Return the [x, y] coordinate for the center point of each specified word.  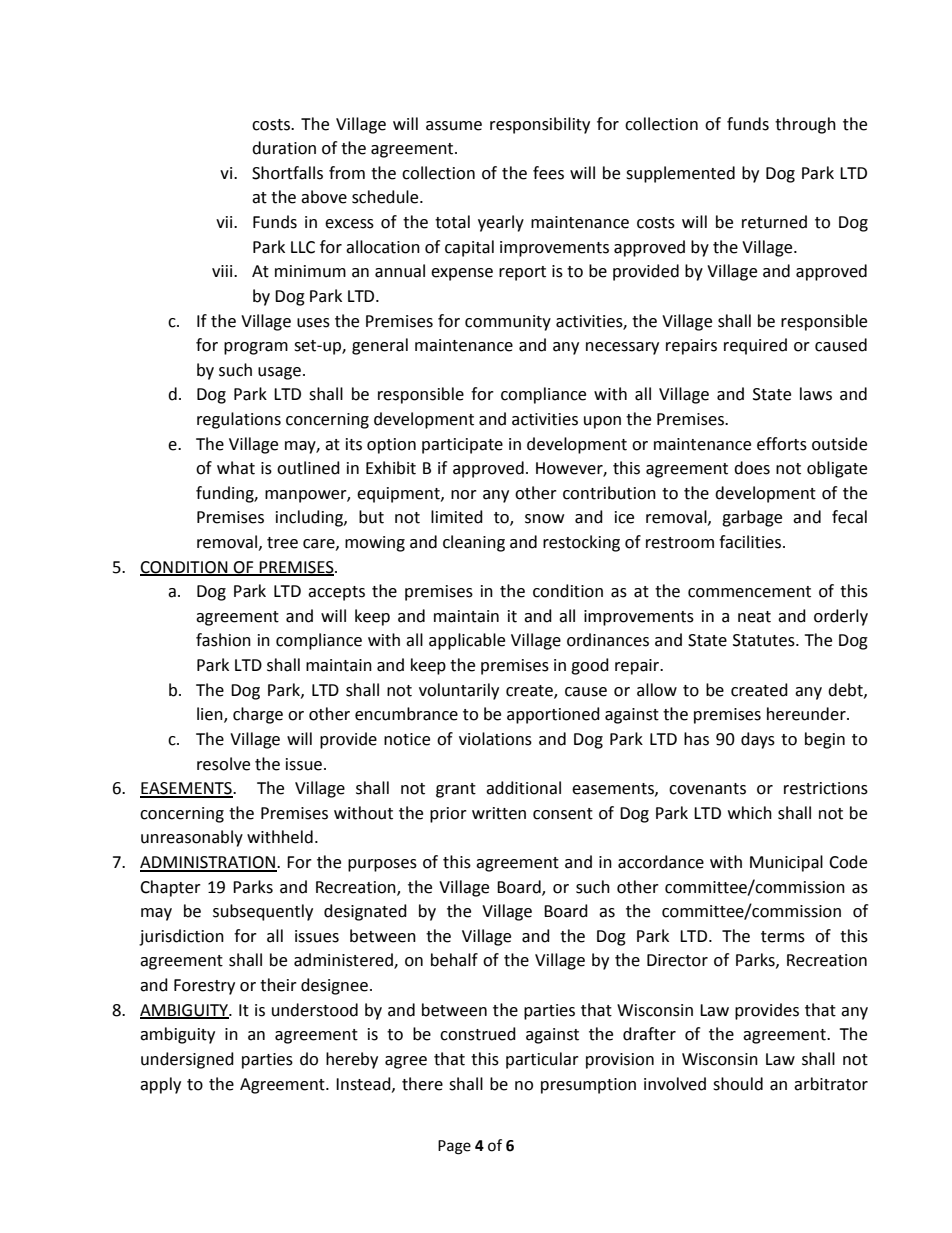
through [805, 125]
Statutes [765, 640]
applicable [467, 641]
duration [284, 148]
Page [454, 1147]
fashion [223, 640]
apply [160, 1085]
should [738, 1084]
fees [548, 173]
